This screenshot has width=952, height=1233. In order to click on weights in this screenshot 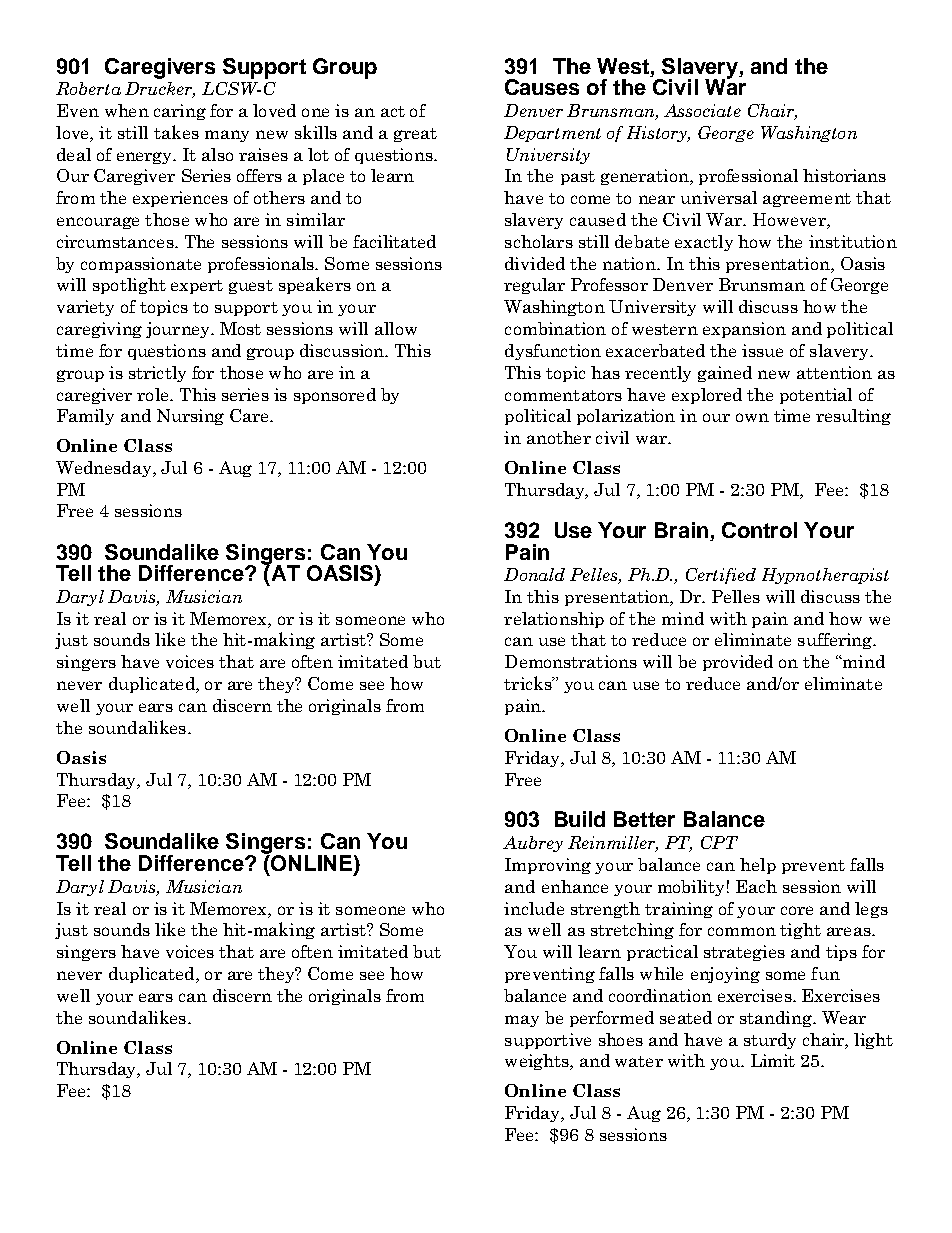, I will do `click(538, 1062)`.
